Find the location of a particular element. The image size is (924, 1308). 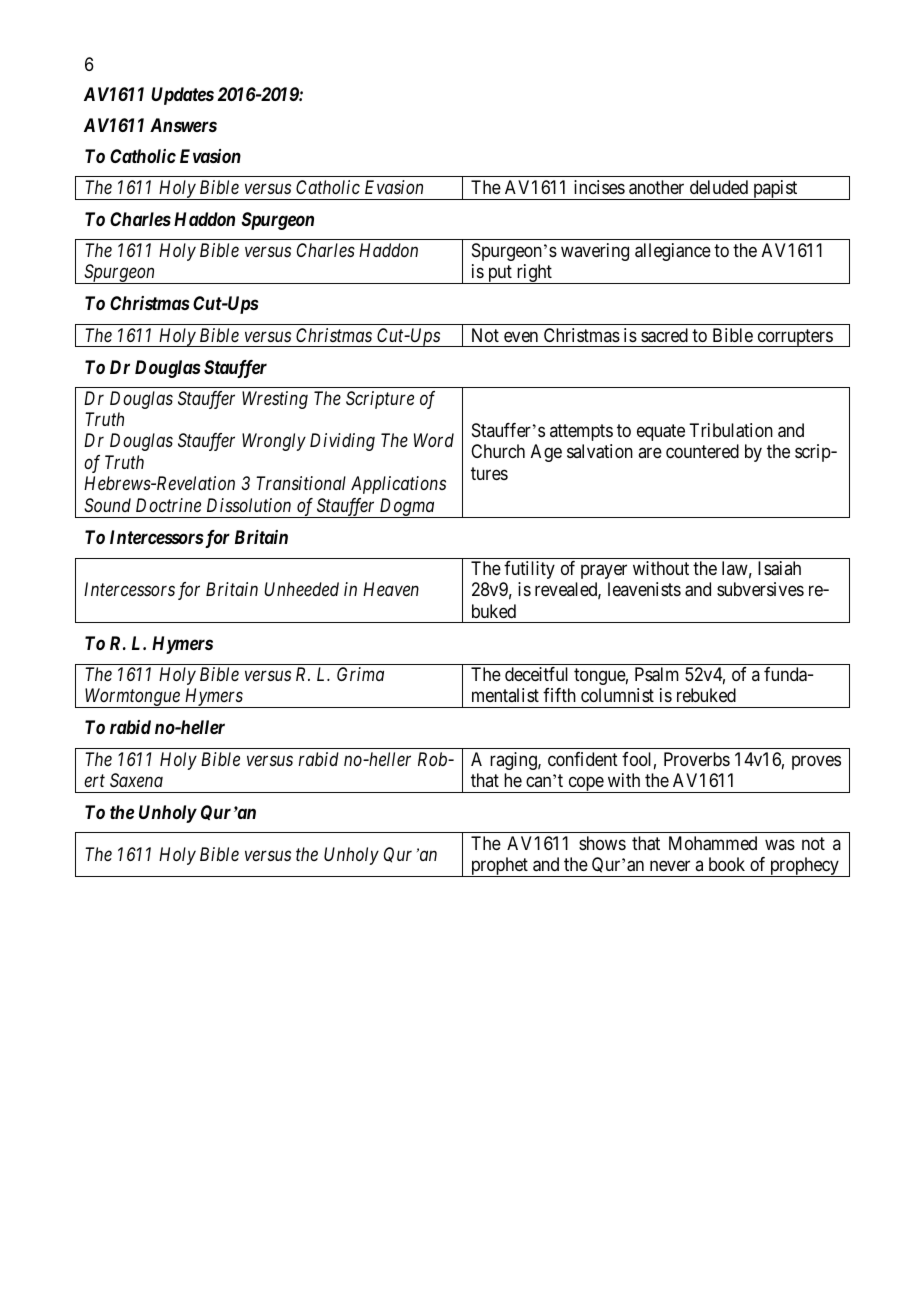

Wrongly is located at coordinates (274, 442).
